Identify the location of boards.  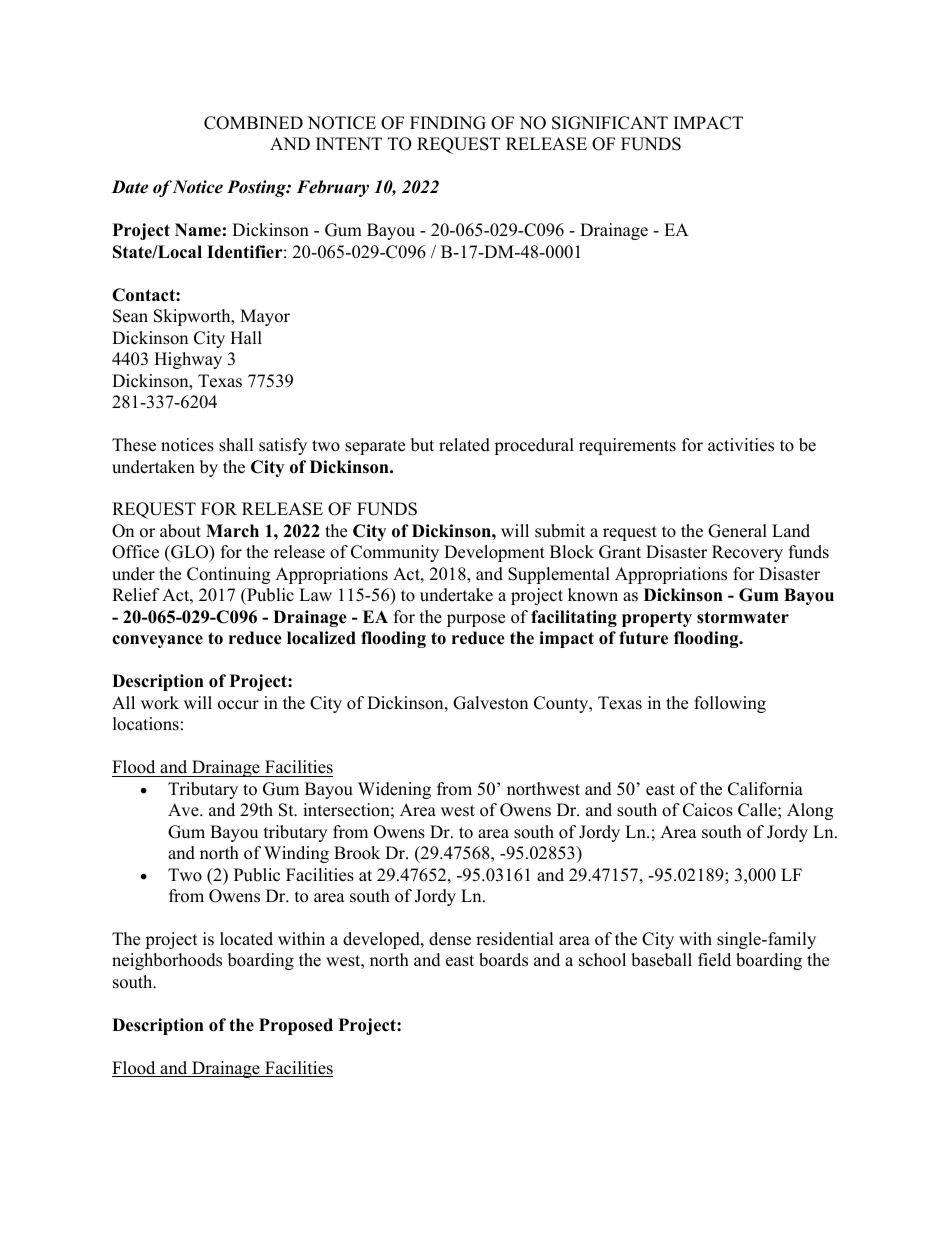
(503, 960).
